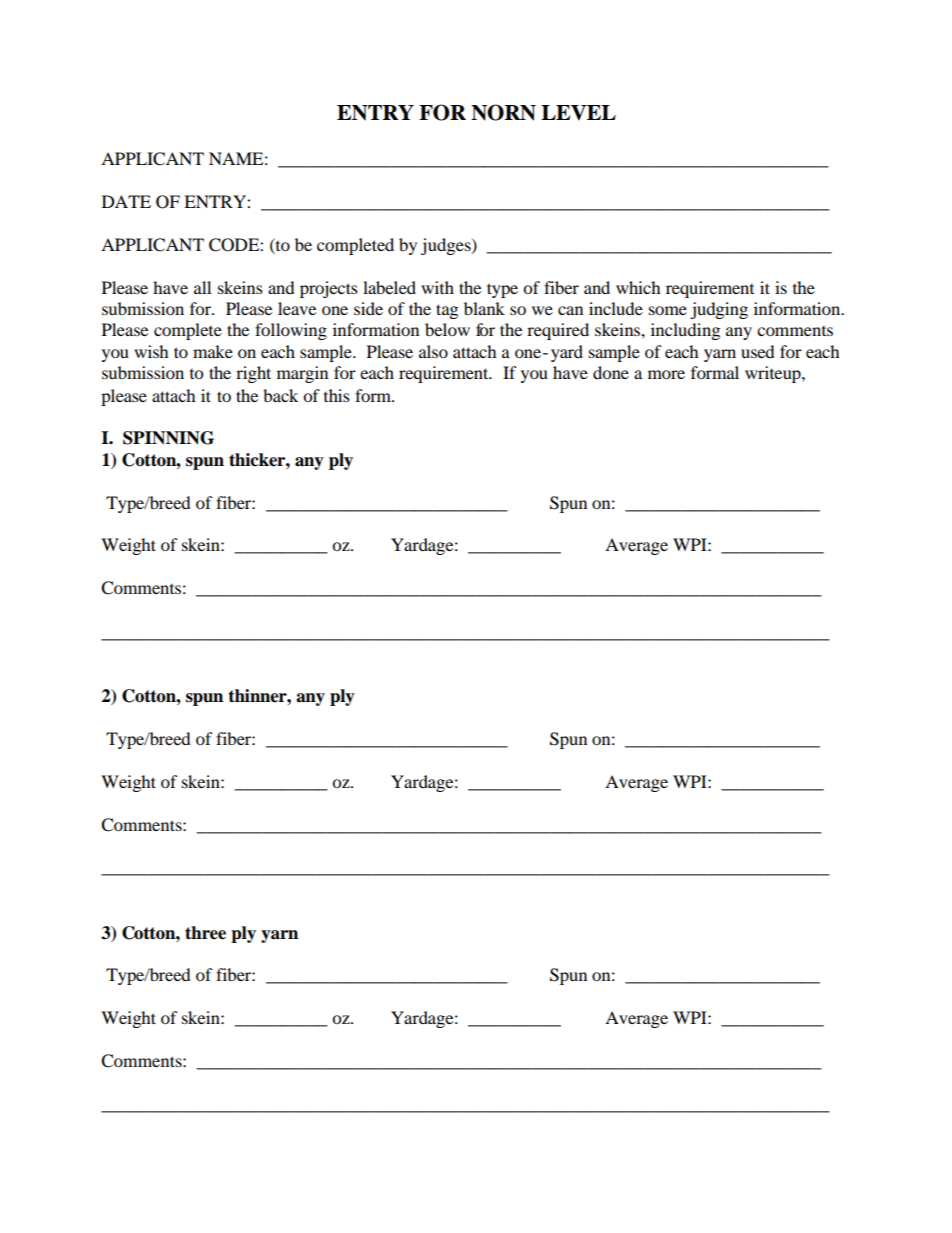 This image has width=952, height=1233. I want to click on three, so click(205, 933).
